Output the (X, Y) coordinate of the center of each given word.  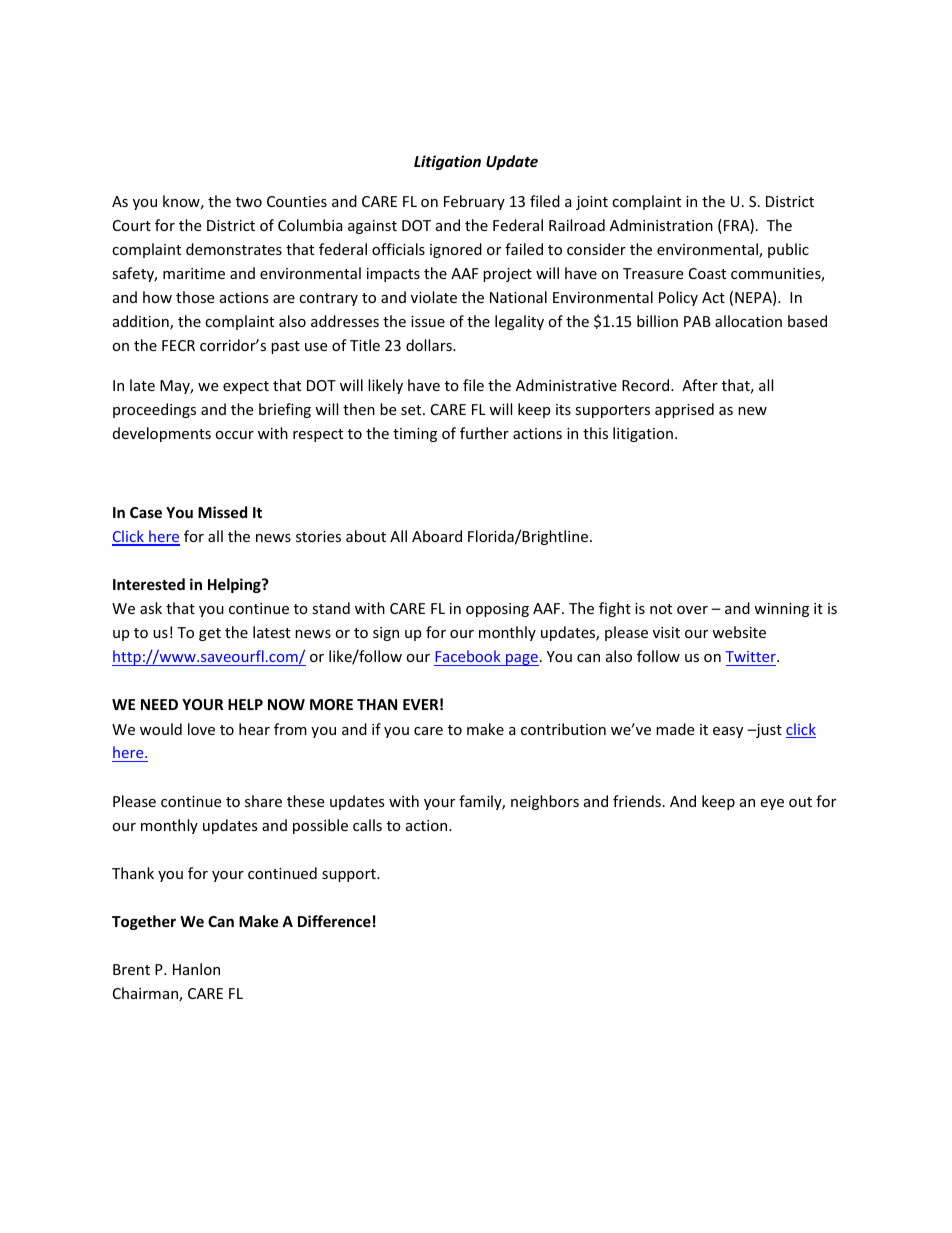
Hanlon (196, 969)
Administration (661, 225)
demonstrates (234, 249)
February (474, 202)
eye (772, 804)
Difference (334, 921)
